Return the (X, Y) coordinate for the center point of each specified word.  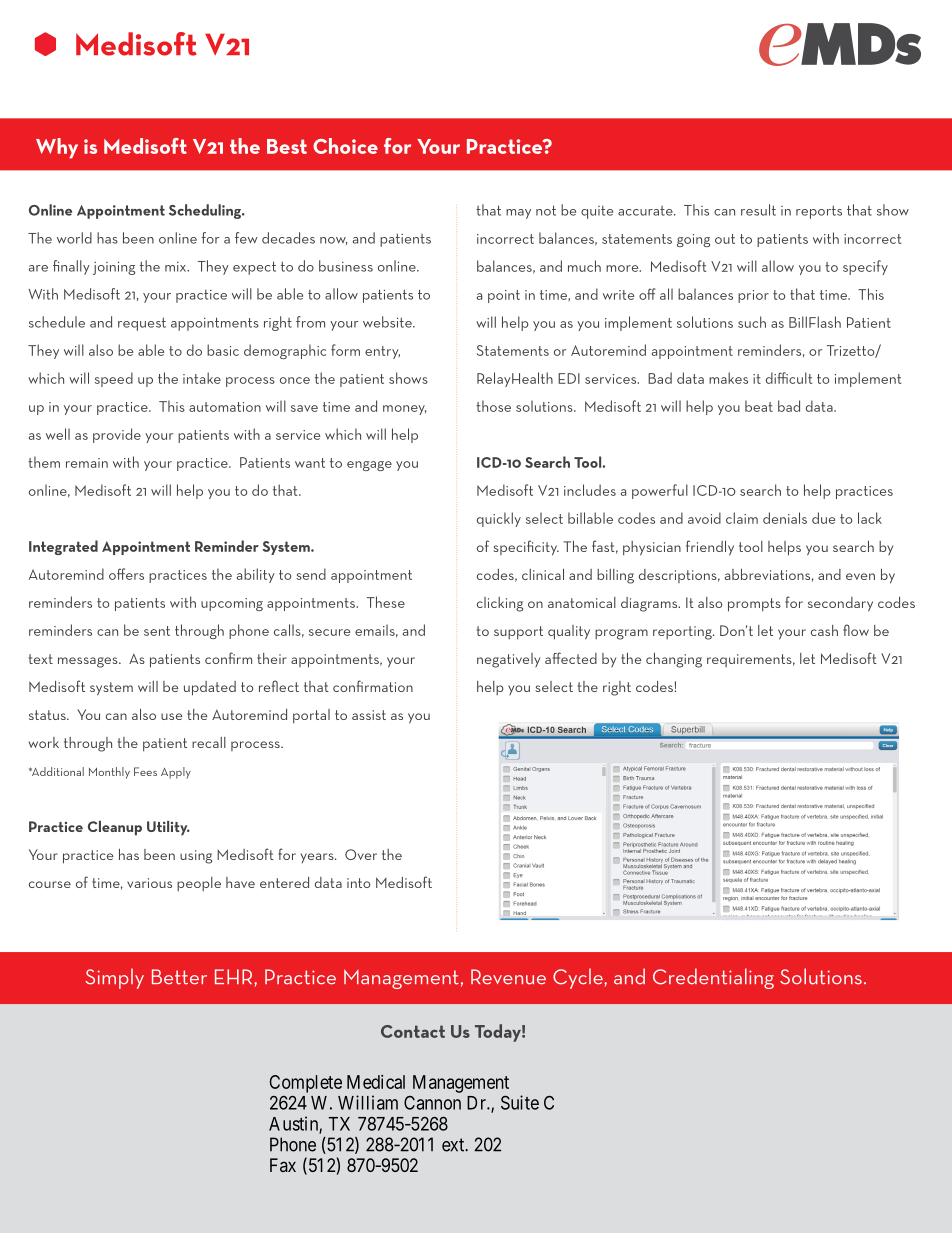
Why (57, 148)
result (758, 210)
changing (674, 660)
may (518, 214)
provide (117, 435)
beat (759, 406)
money (404, 410)
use (171, 716)
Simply (114, 978)
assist (369, 715)
